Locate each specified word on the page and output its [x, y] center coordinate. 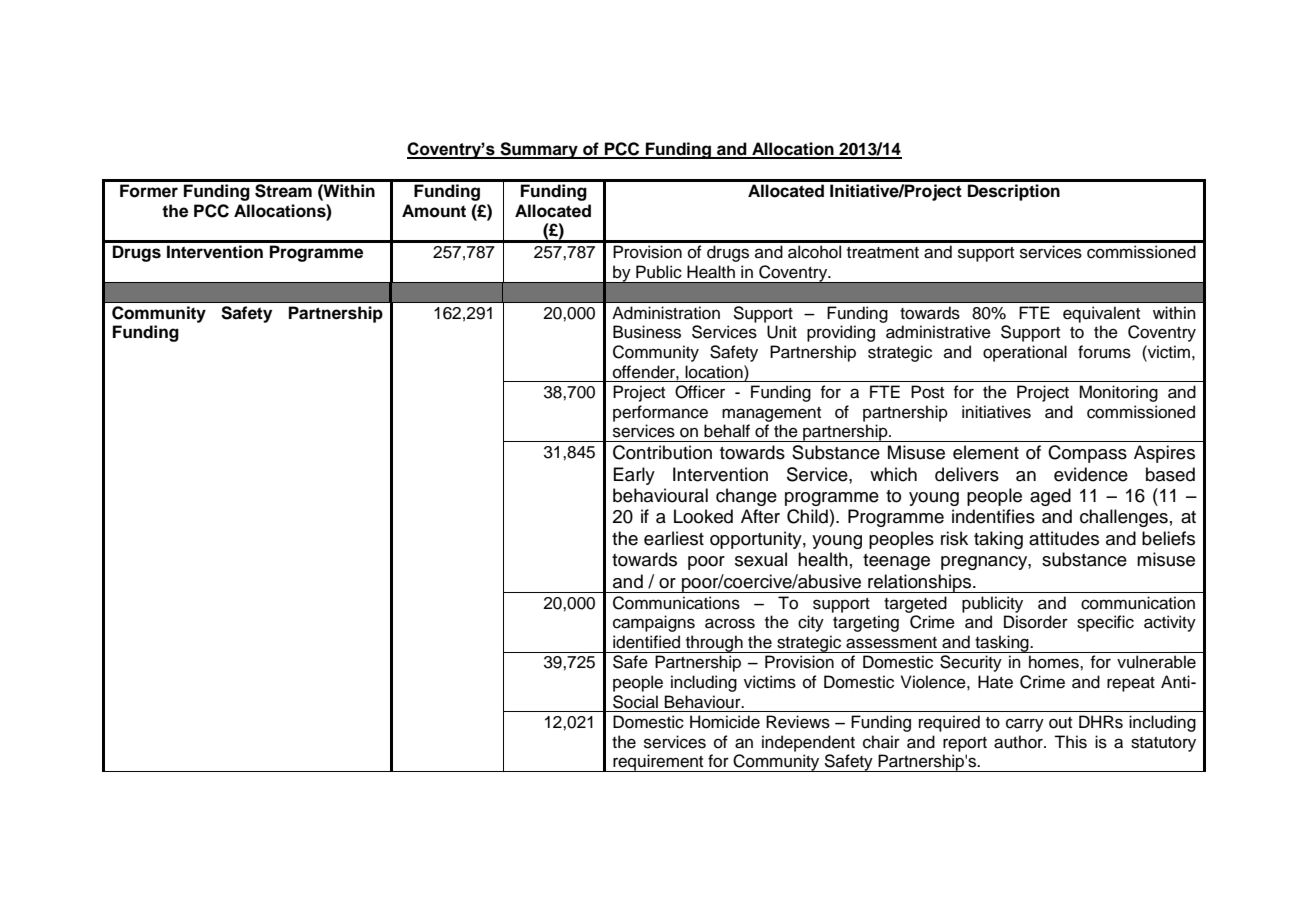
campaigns [654, 623]
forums [1104, 352]
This [1070, 742]
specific [1105, 623]
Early [634, 476]
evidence [1091, 474]
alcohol [814, 252]
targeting [866, 623]
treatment [883, 253]
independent [808, 743]
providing [841, 333]
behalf [727, 431]
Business [647, 332]
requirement [658, 763]
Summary [539, 150]
